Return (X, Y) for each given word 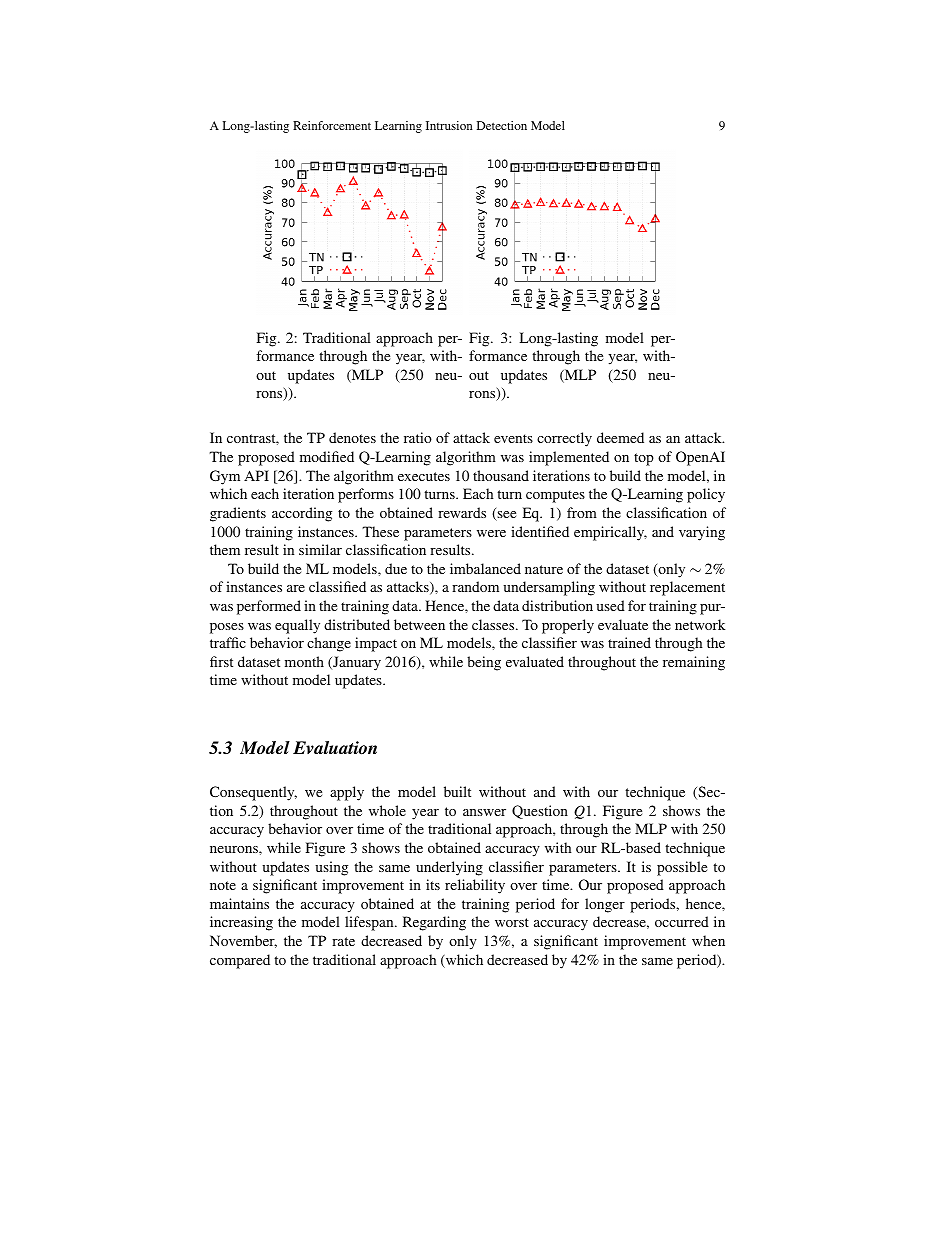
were (491, 533)
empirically (610, 533)
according (302, 514)
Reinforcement (332, 125)
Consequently (253, 793)
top (644, 459)
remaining (694, 663)
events (513, 438)
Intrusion (449, 125)
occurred (682, 921)
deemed (620, 437)
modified (327, 456)
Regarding (434, 923)
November (243, 941)
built (457, 791)
